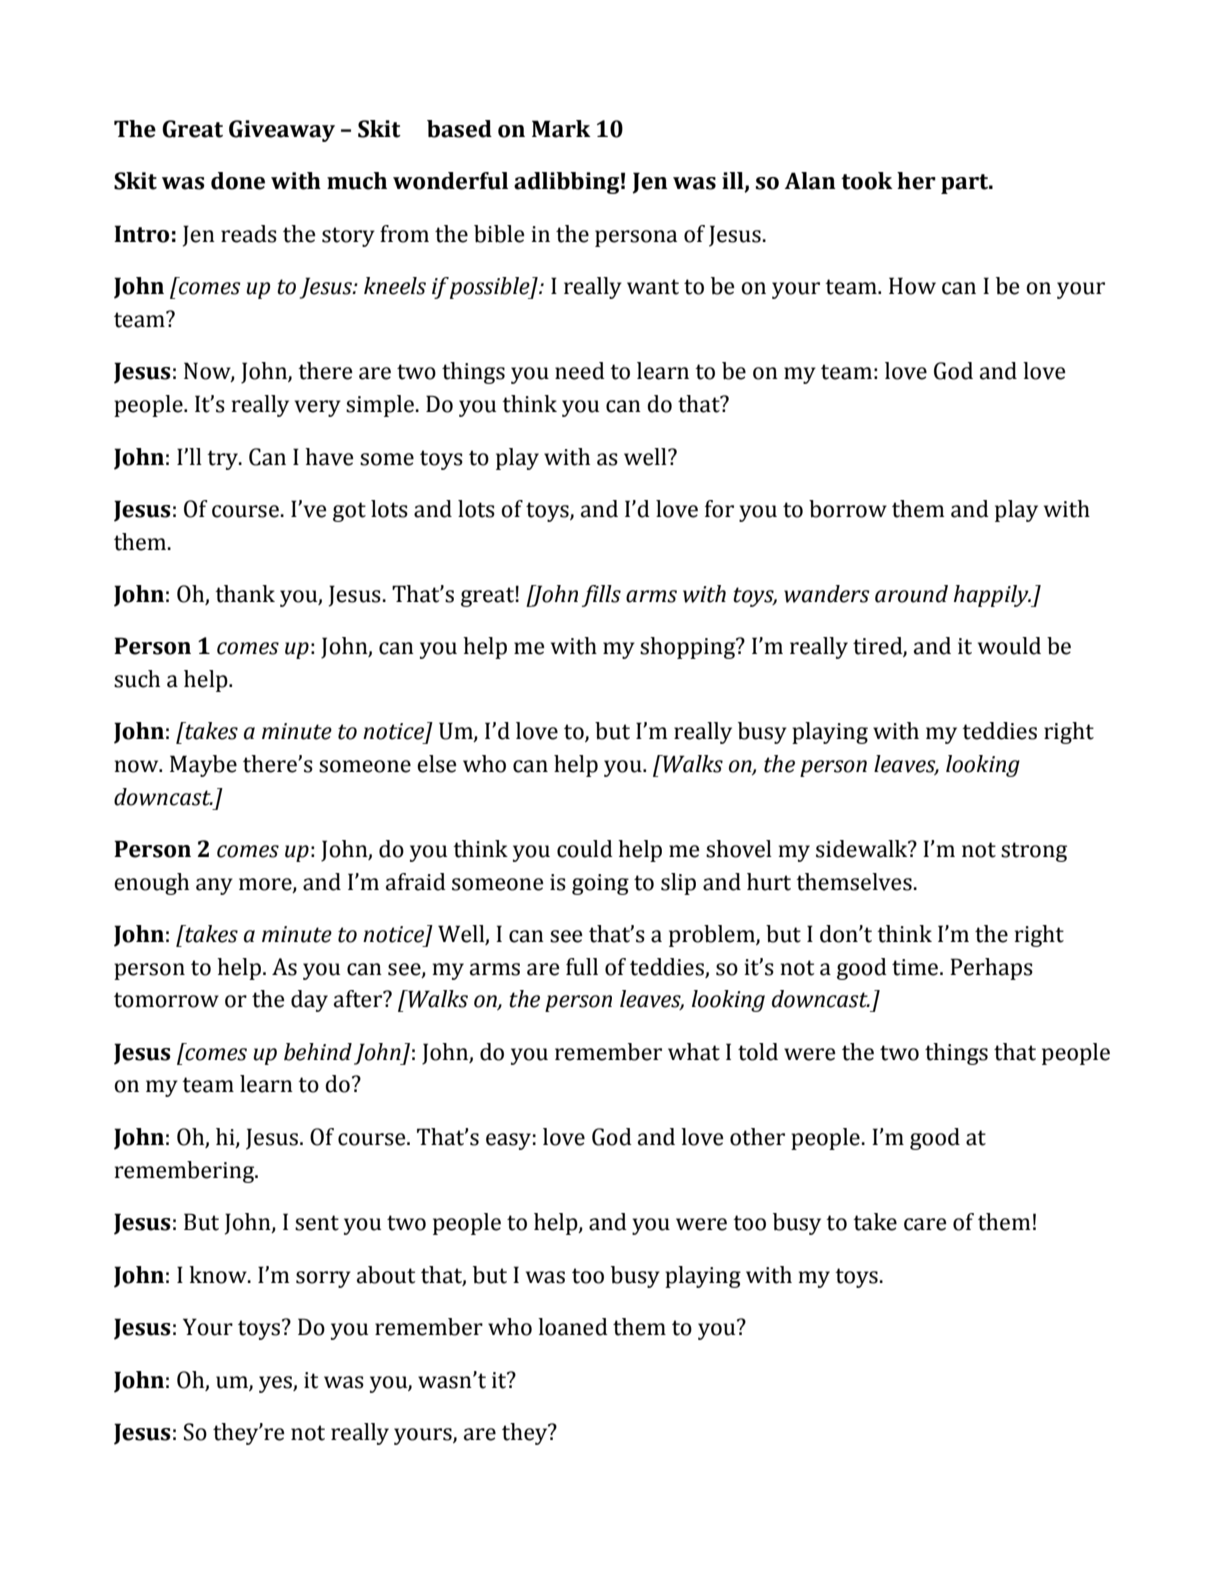  I want to click on around, so click(911, 594).
